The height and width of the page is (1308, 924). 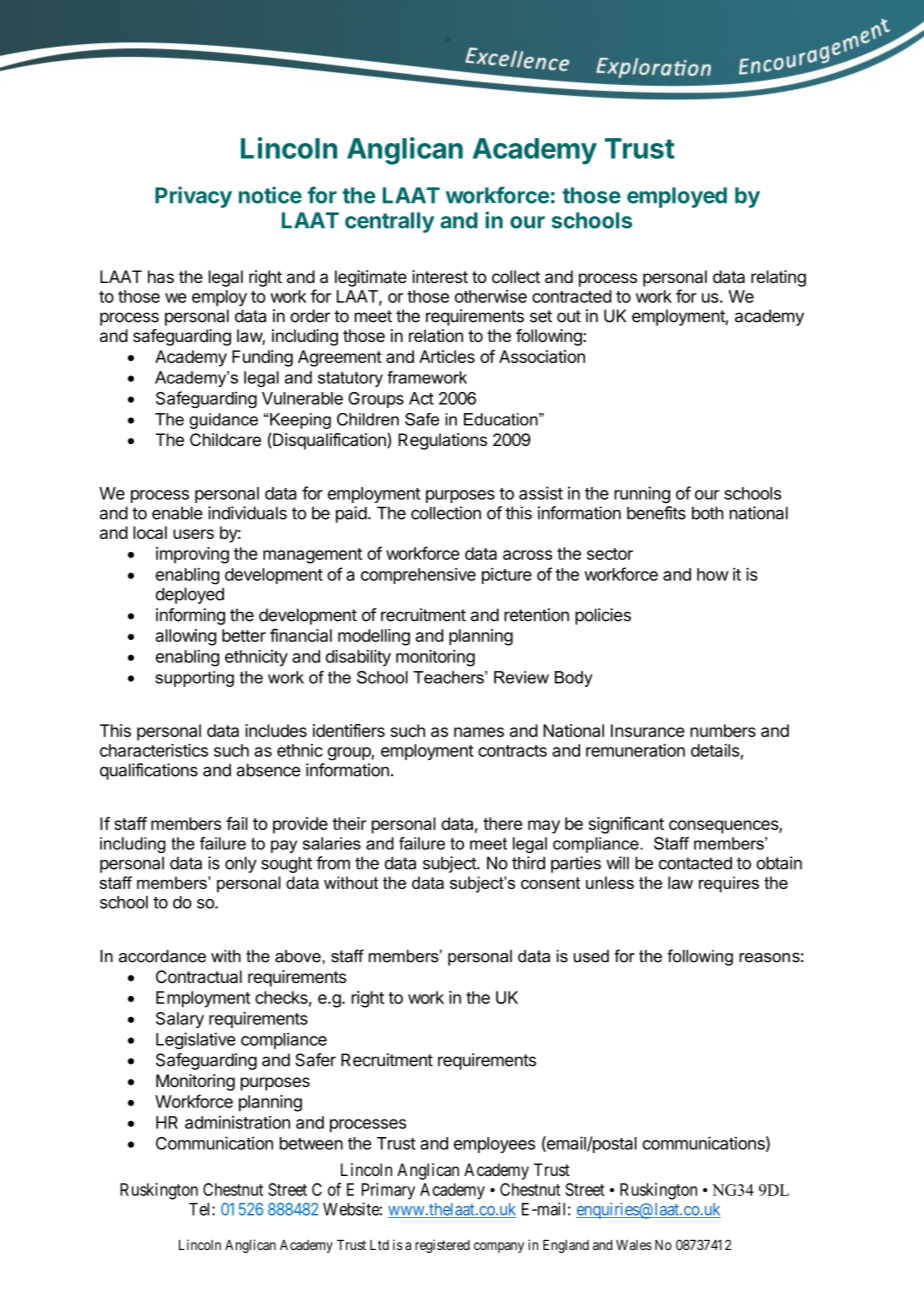 What do you see at coordinates (634, 1245) in the page?
I see `Wales` at bounding box center [634, 1245].
